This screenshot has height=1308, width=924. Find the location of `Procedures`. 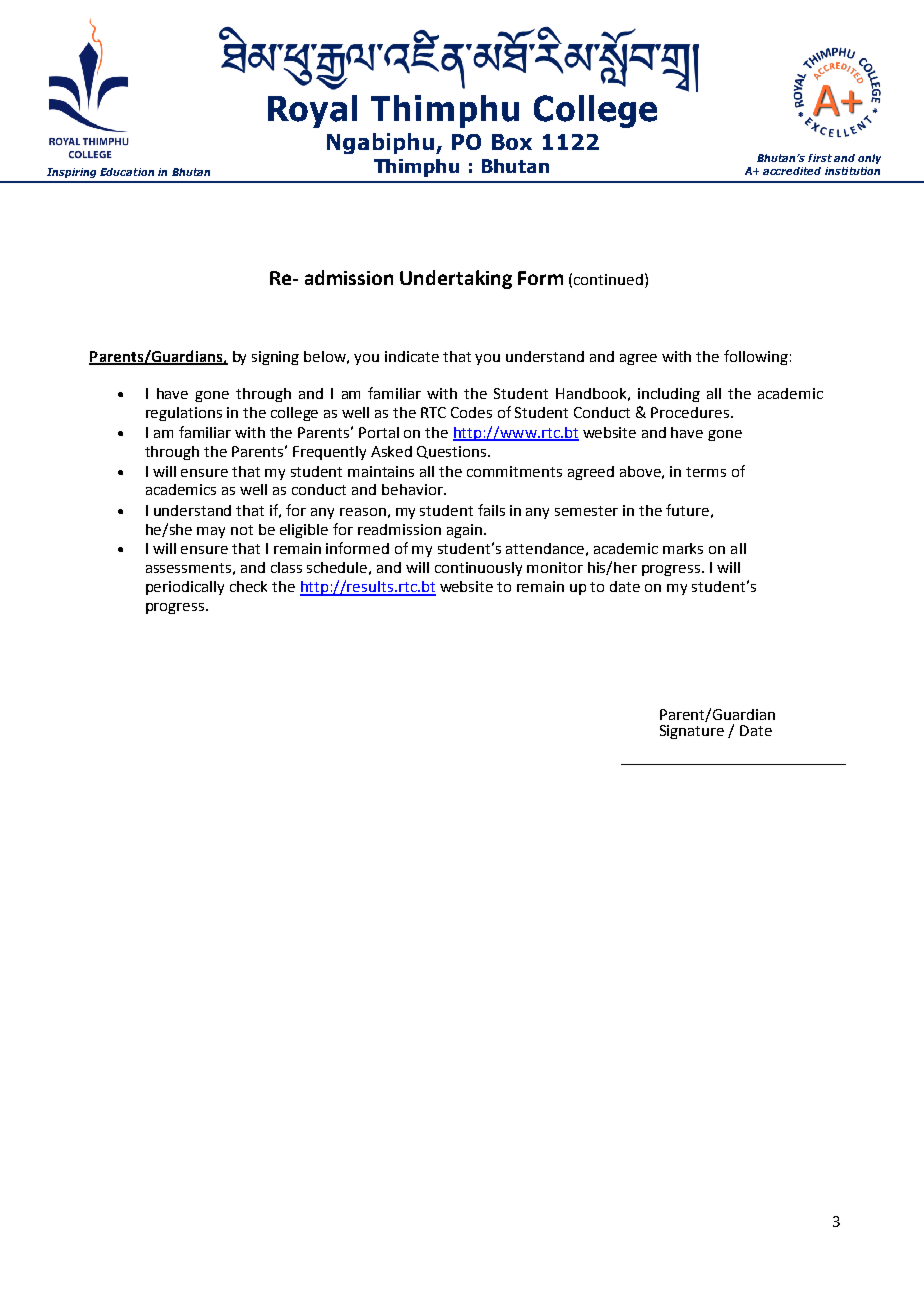

Procedures is located at coordinates (691, 412).
